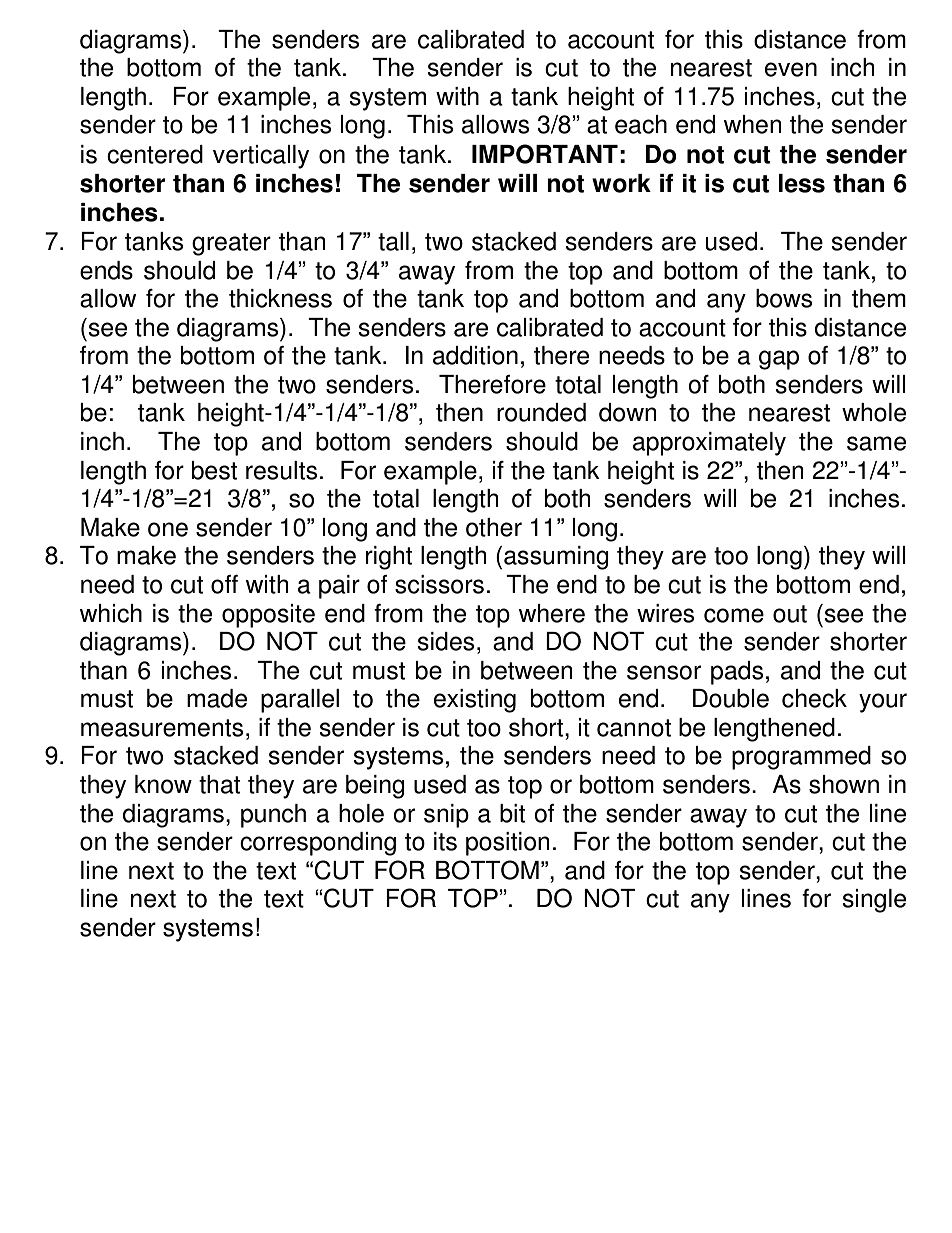 This page has width=952, height=1233. What do you see at coordinates (545, 154) in the page?
I see `IMPORTANT` at bounding box center [545, 154].
